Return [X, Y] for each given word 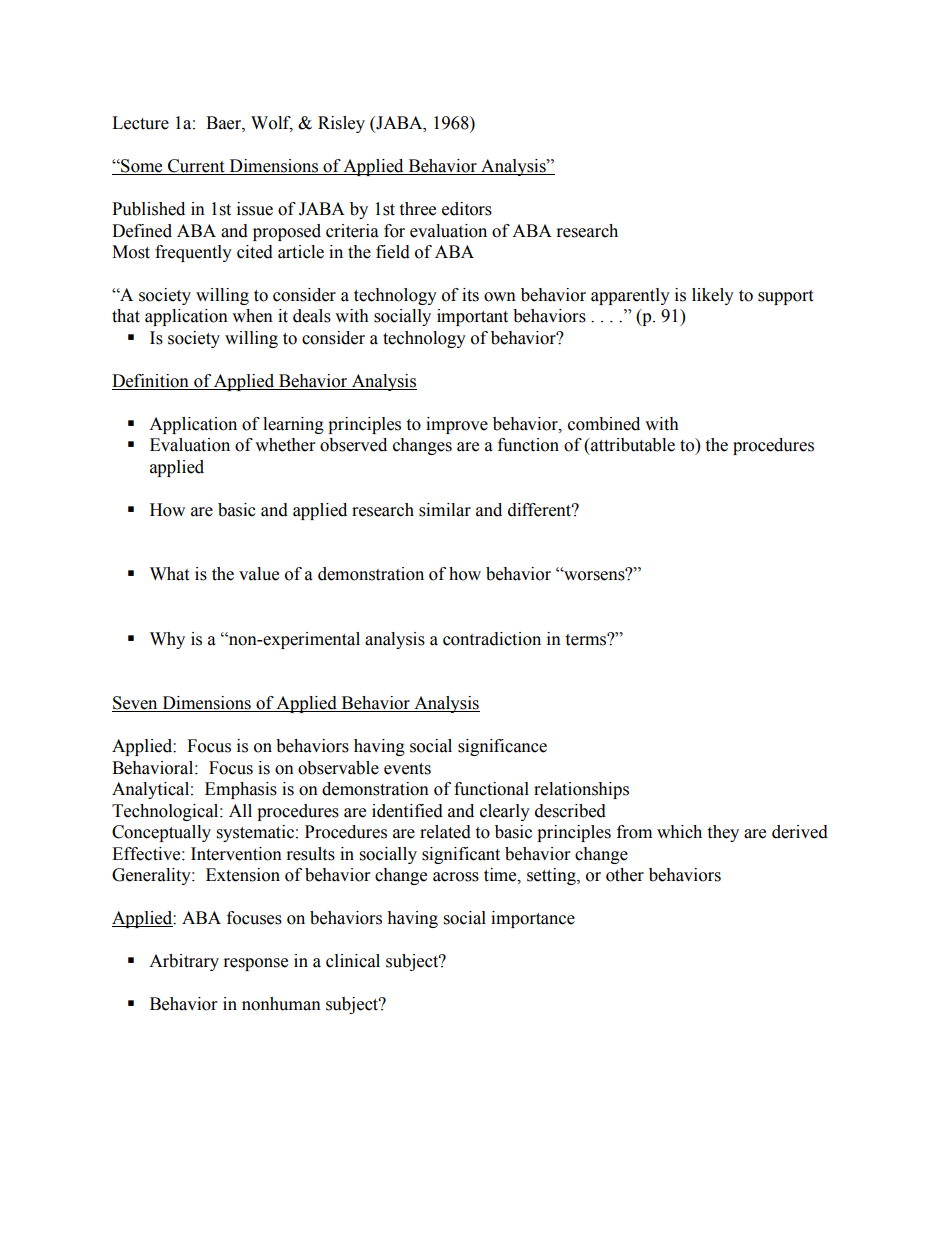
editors [467, 209]
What [169, 574]
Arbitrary [184, 962]
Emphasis [241, 790]
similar [445, 510]
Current [196, 167]
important [472, 317]
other [625, 875]
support [785, 297]
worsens [594, 575]
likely [713, 296]
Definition [151, 382]
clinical [353, 961]
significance [502, 747]
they [723, 833]
